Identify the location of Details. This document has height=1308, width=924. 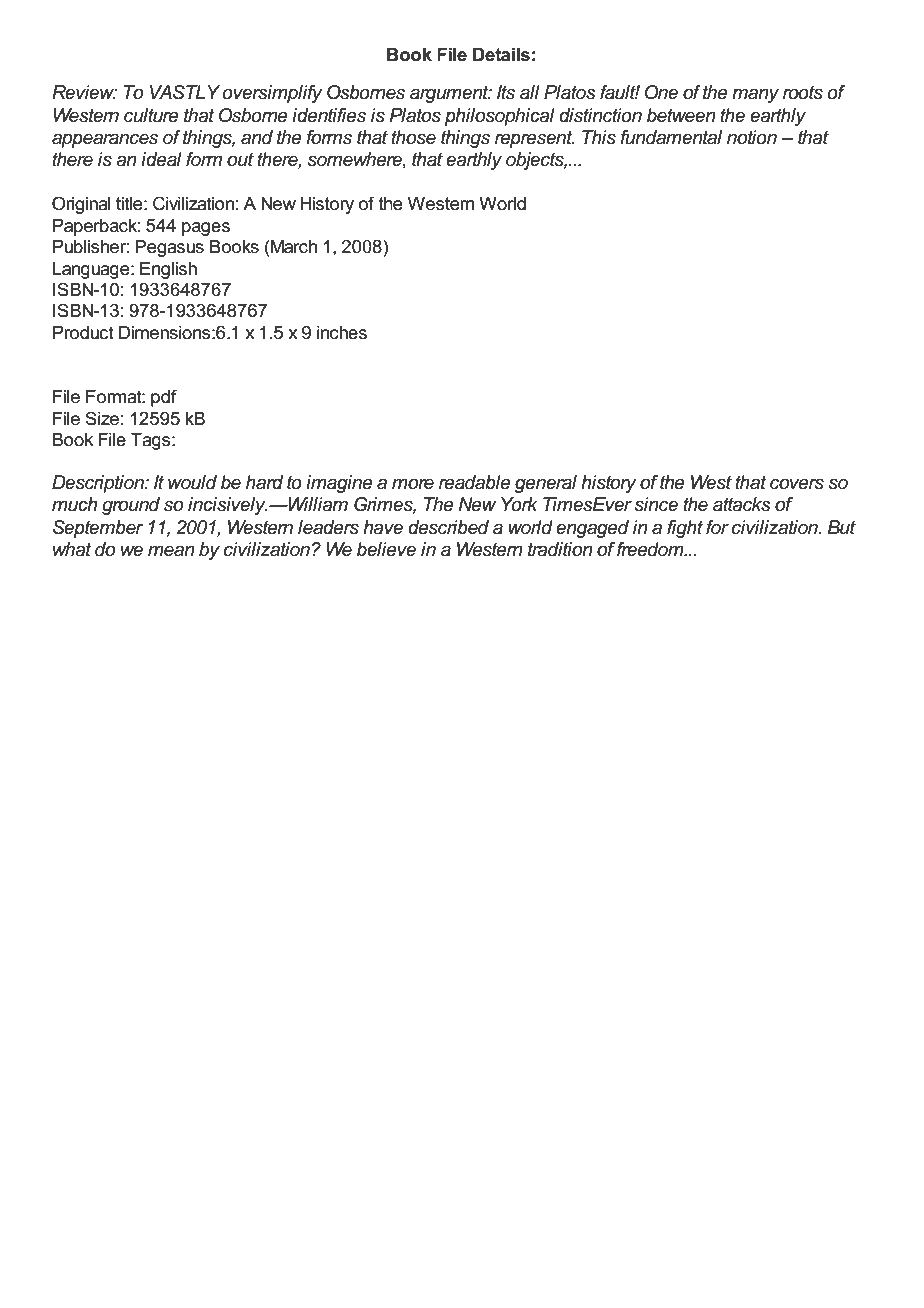
(501, 55).
